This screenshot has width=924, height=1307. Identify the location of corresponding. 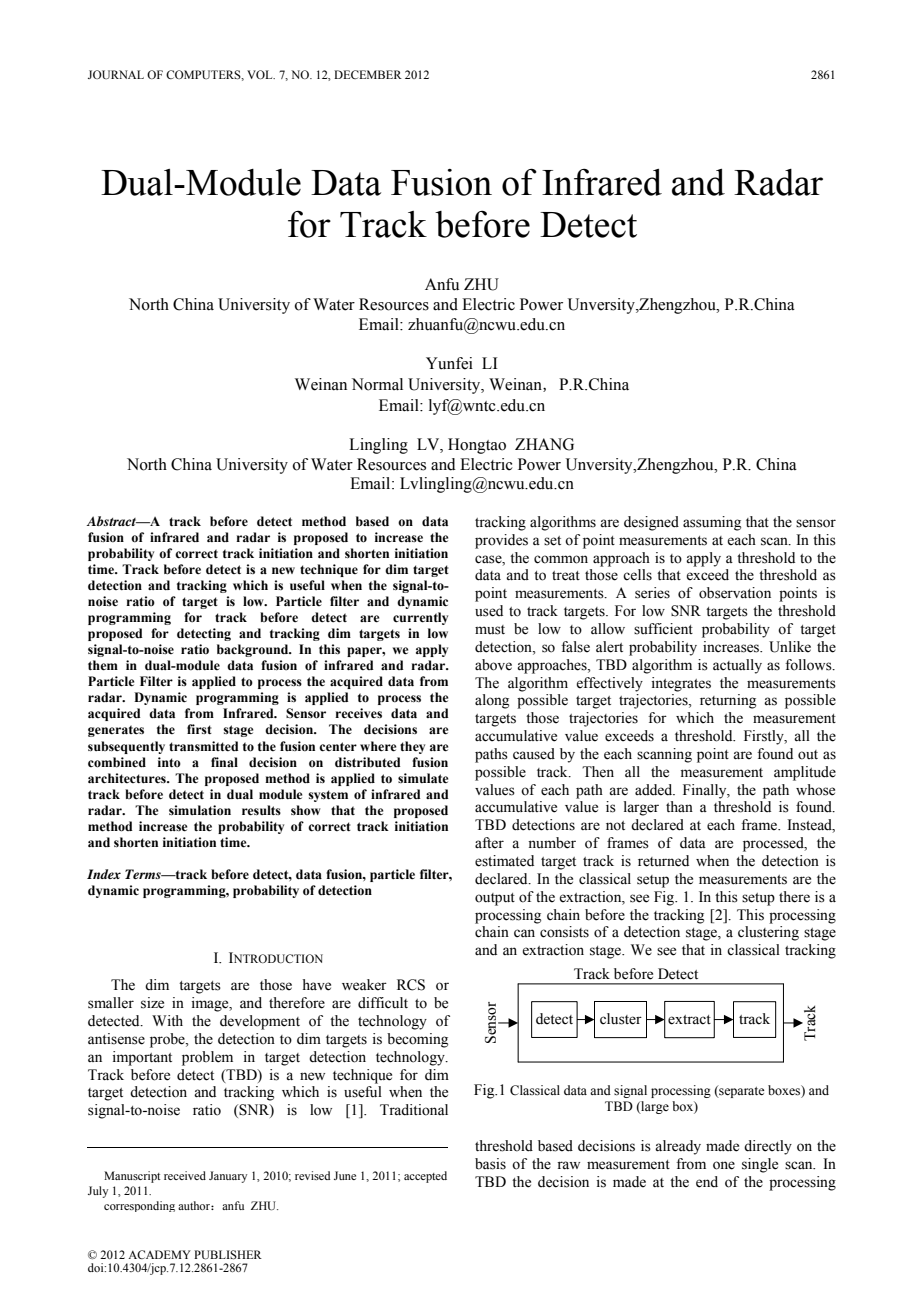
(139, 1206).
